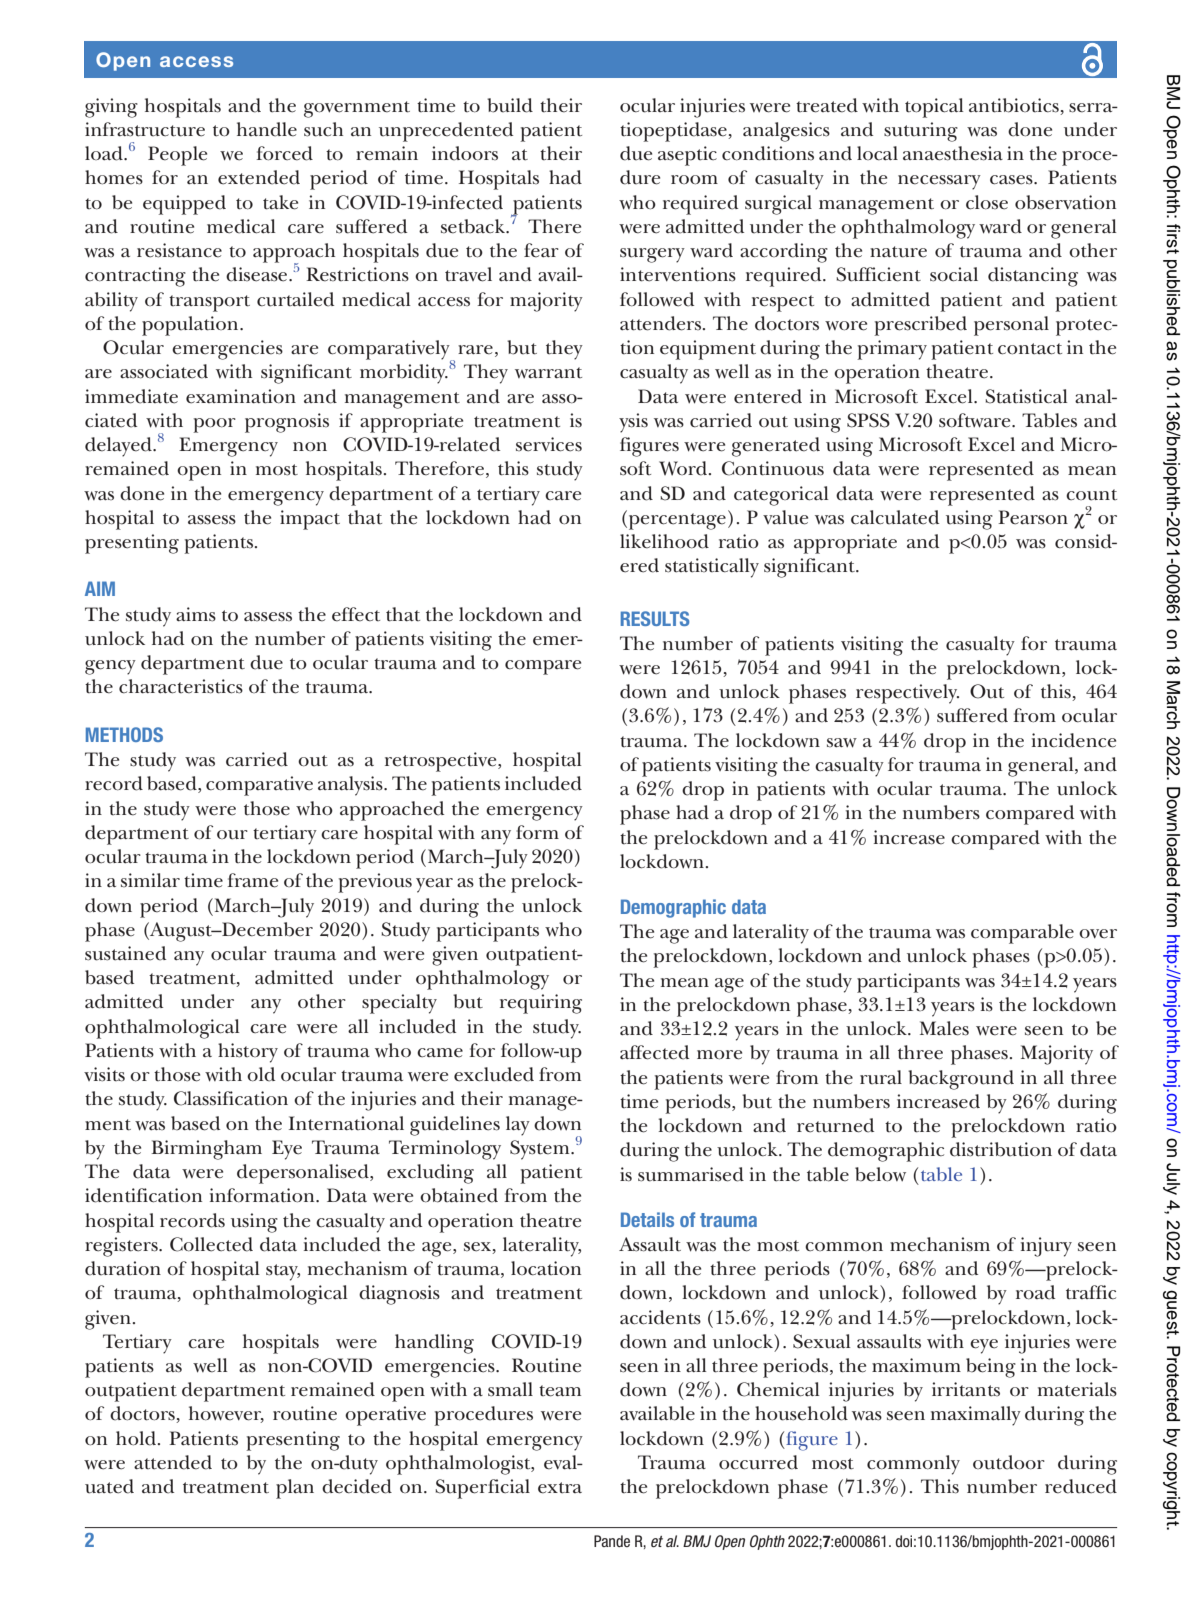  What do you see at coordinates (226, 1414) in the screenshot?
I see `however` at bounding box center [226, 1414].
